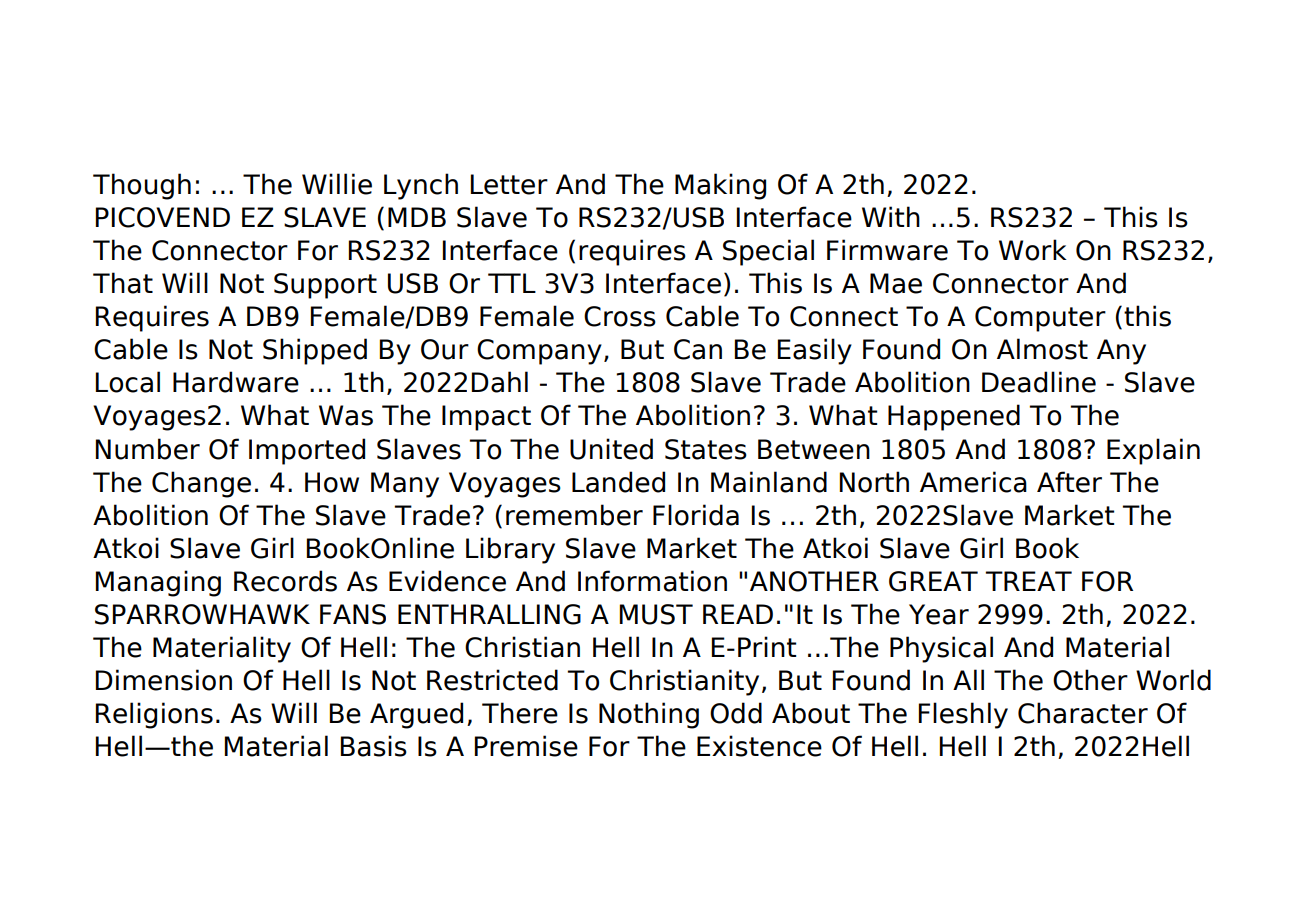 This document has height=924, width=1311. What do you see at coordinates (315, 351) in the document?
I see `Shipped` at bounding box center [315, 351].
